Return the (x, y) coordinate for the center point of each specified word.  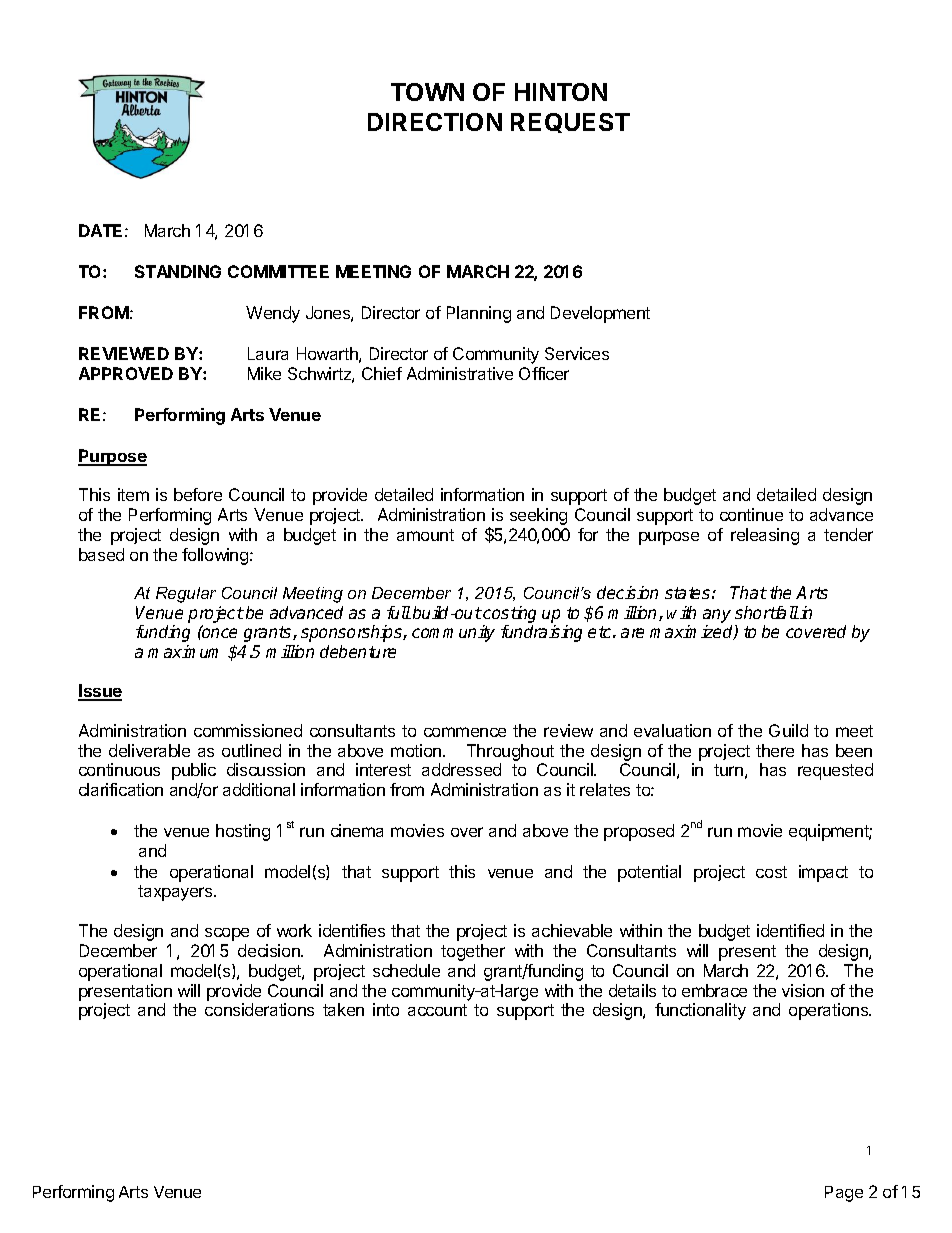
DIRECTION (435, 122)
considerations (259, 1009)
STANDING (178, 271)
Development (600, 314)
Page (844, 1194)
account (437, 1010)
